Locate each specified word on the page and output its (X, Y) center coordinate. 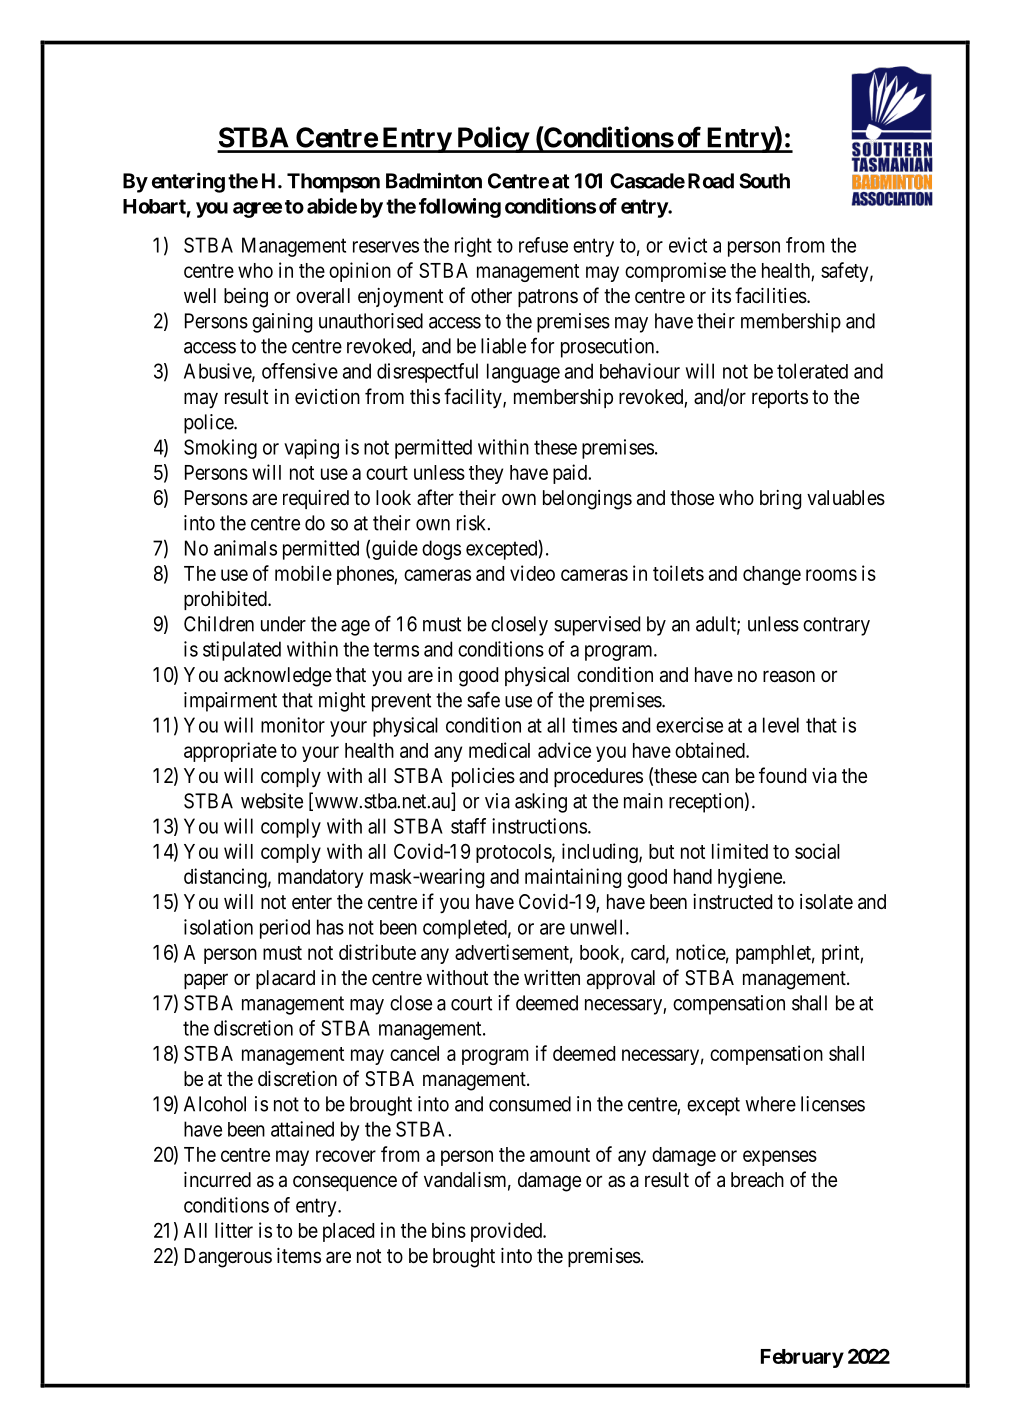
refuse (543, 245)
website (272, 801)
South (764, 181)
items (299, 1255)
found (782, 775)
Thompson (333, 183)
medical (499, 750)
